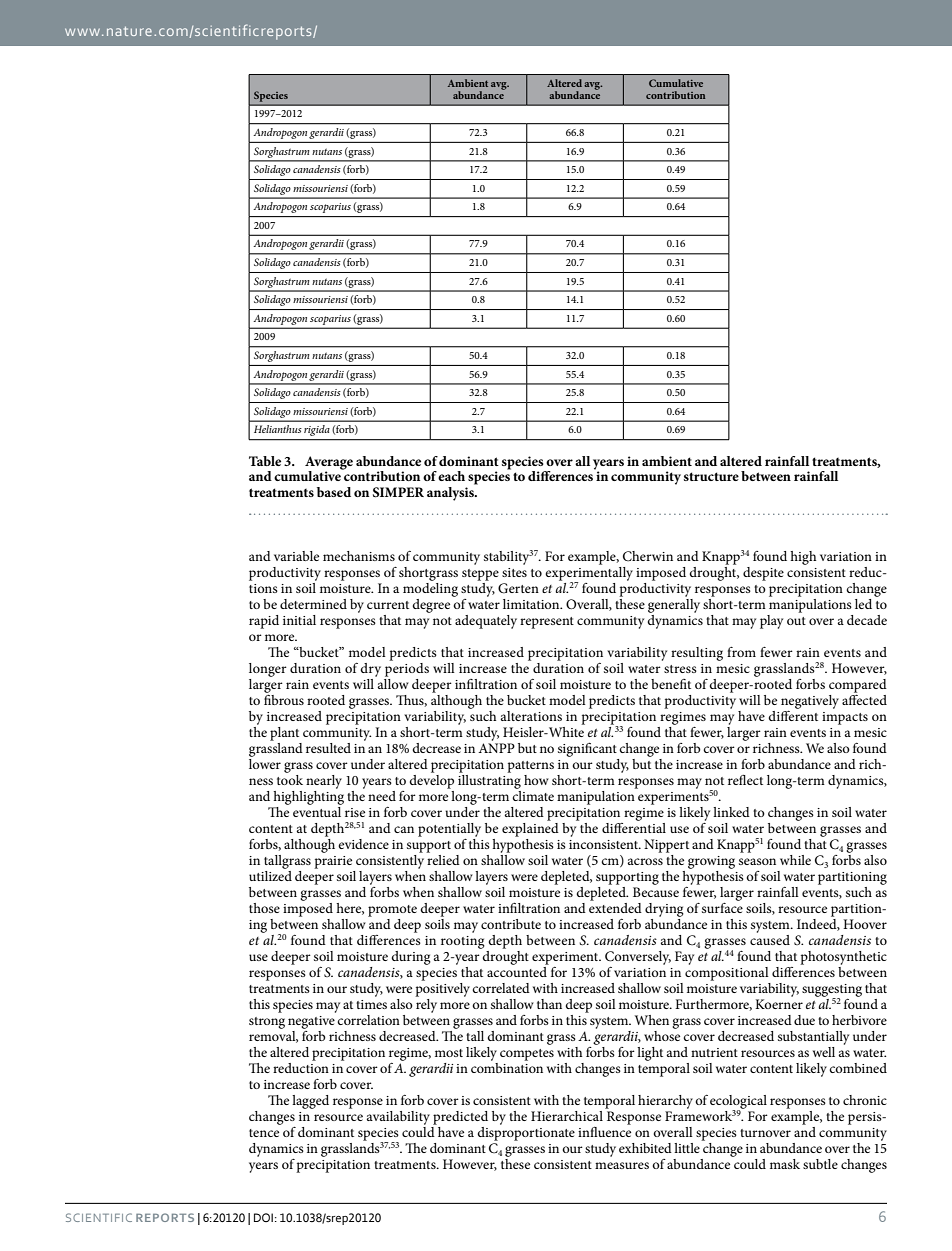  What do you see at coordinates (451, 476) in the screenshot?
I see `each` at bounding box center [451, 476].
